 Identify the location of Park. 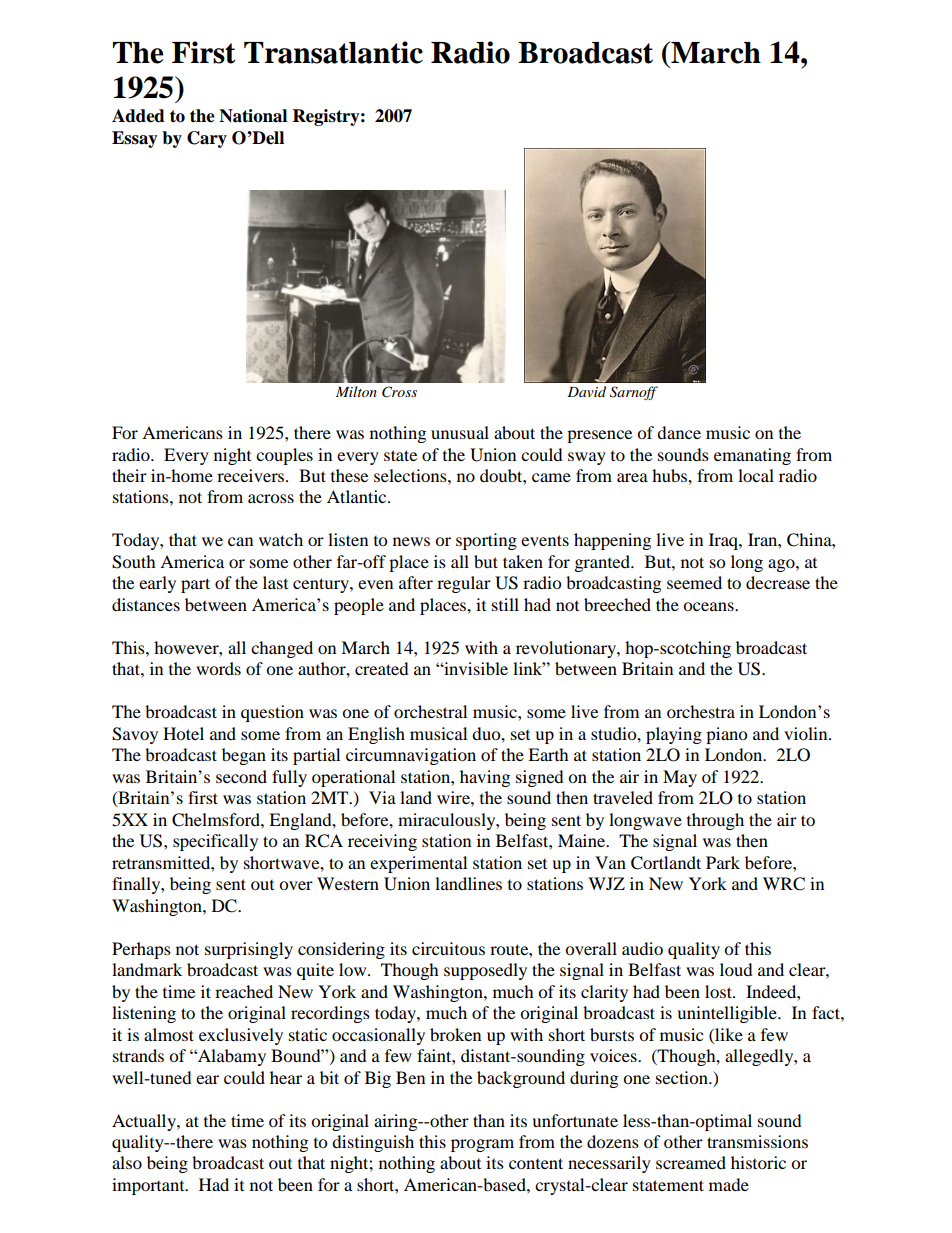
(723, 862).
